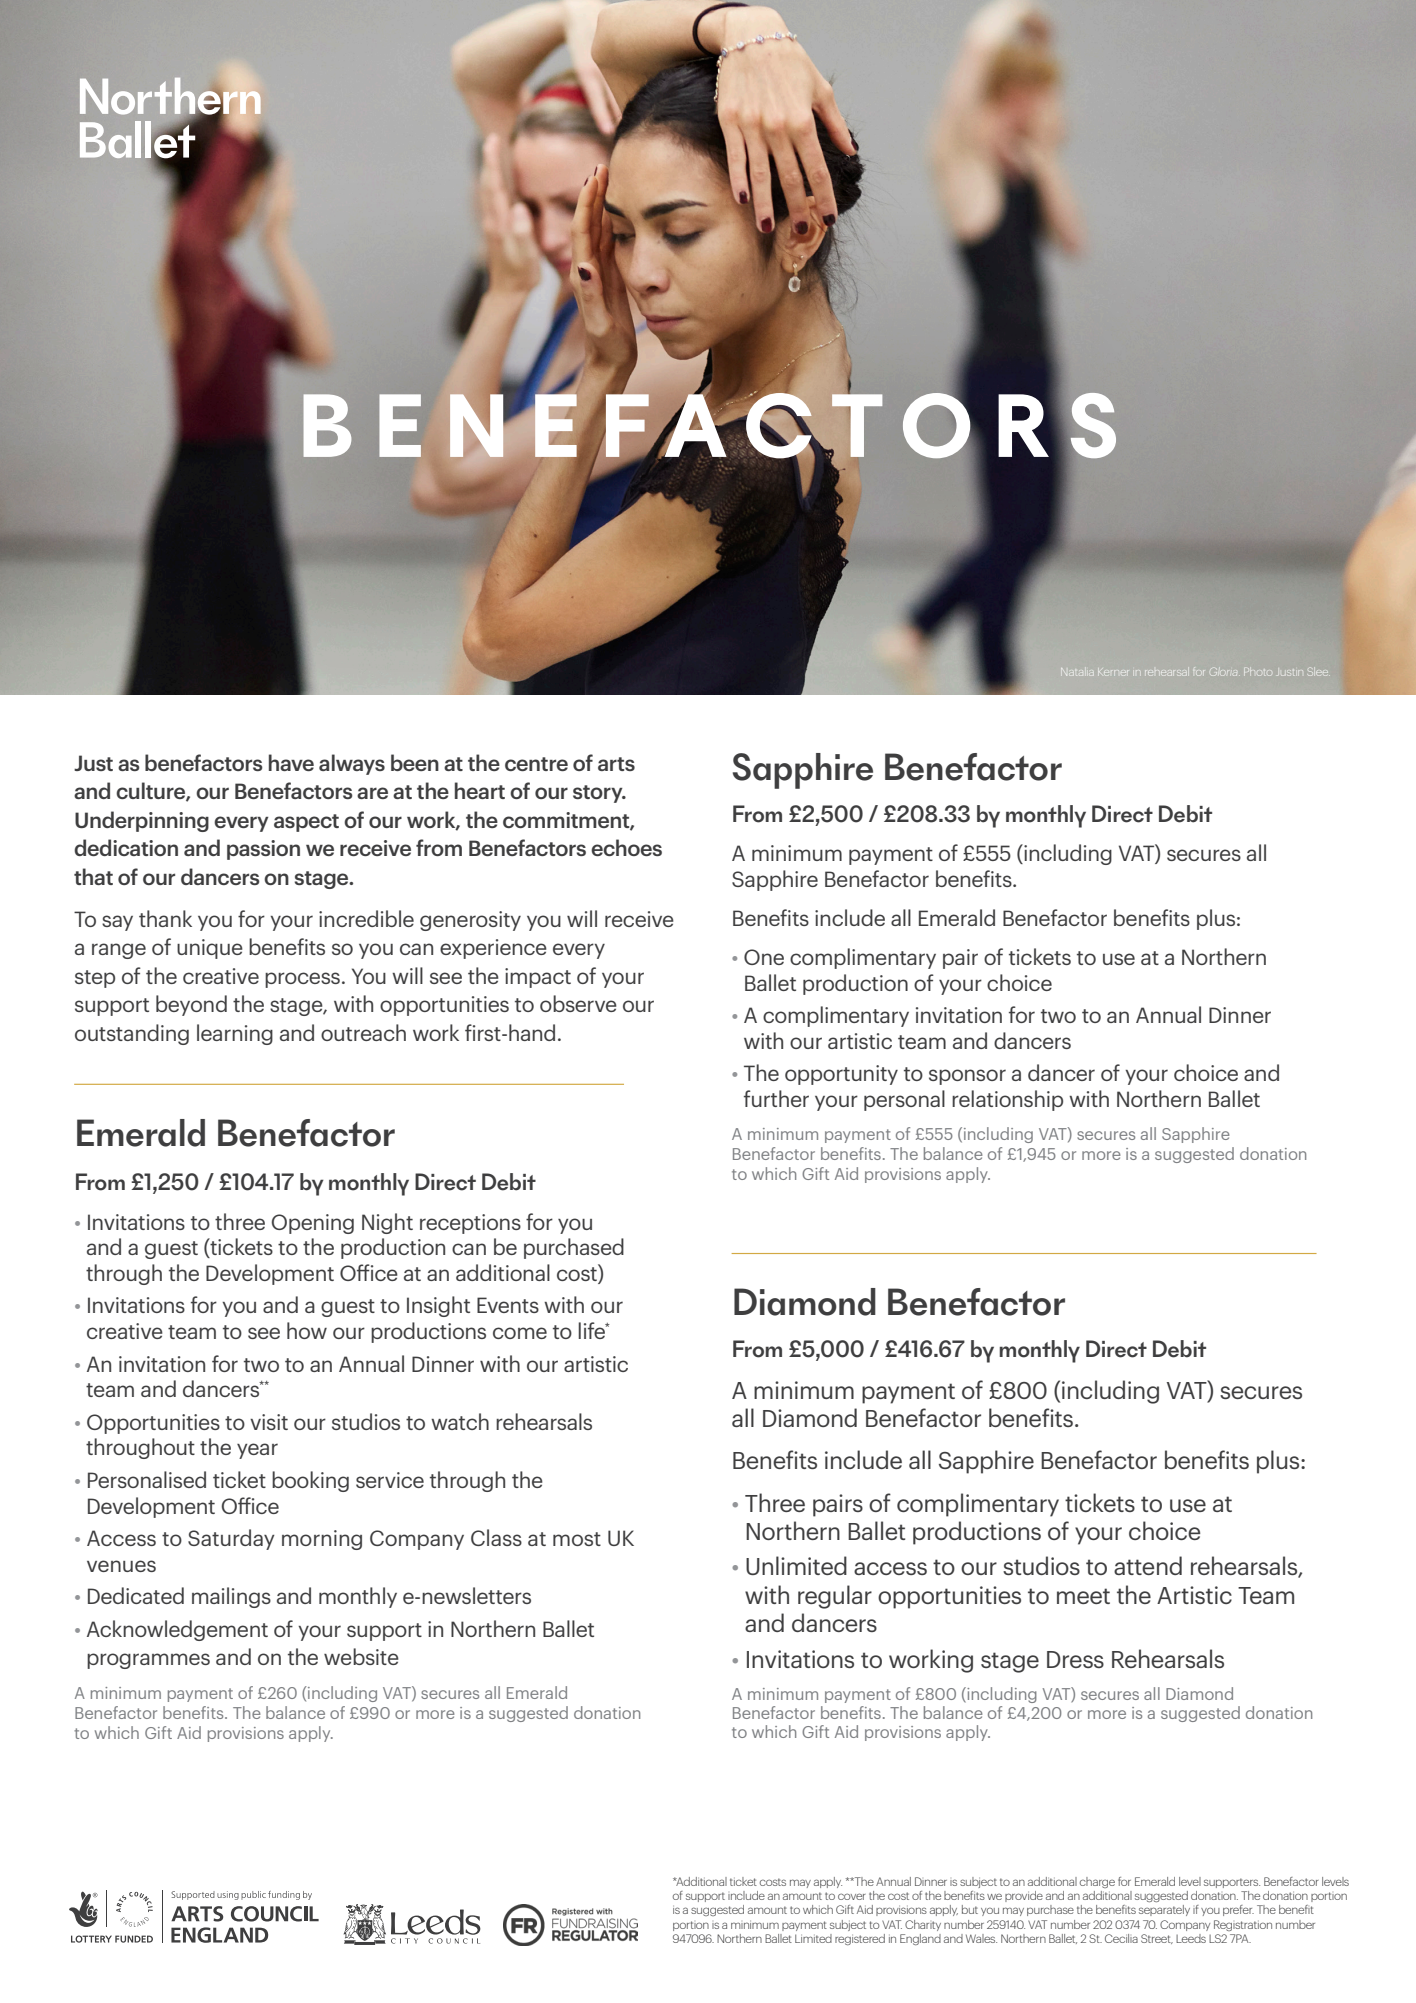 This page has height=2003, width=1416. Describe the element at coordinates (231, 1539) in the page. I see `Saturday` at that location.
